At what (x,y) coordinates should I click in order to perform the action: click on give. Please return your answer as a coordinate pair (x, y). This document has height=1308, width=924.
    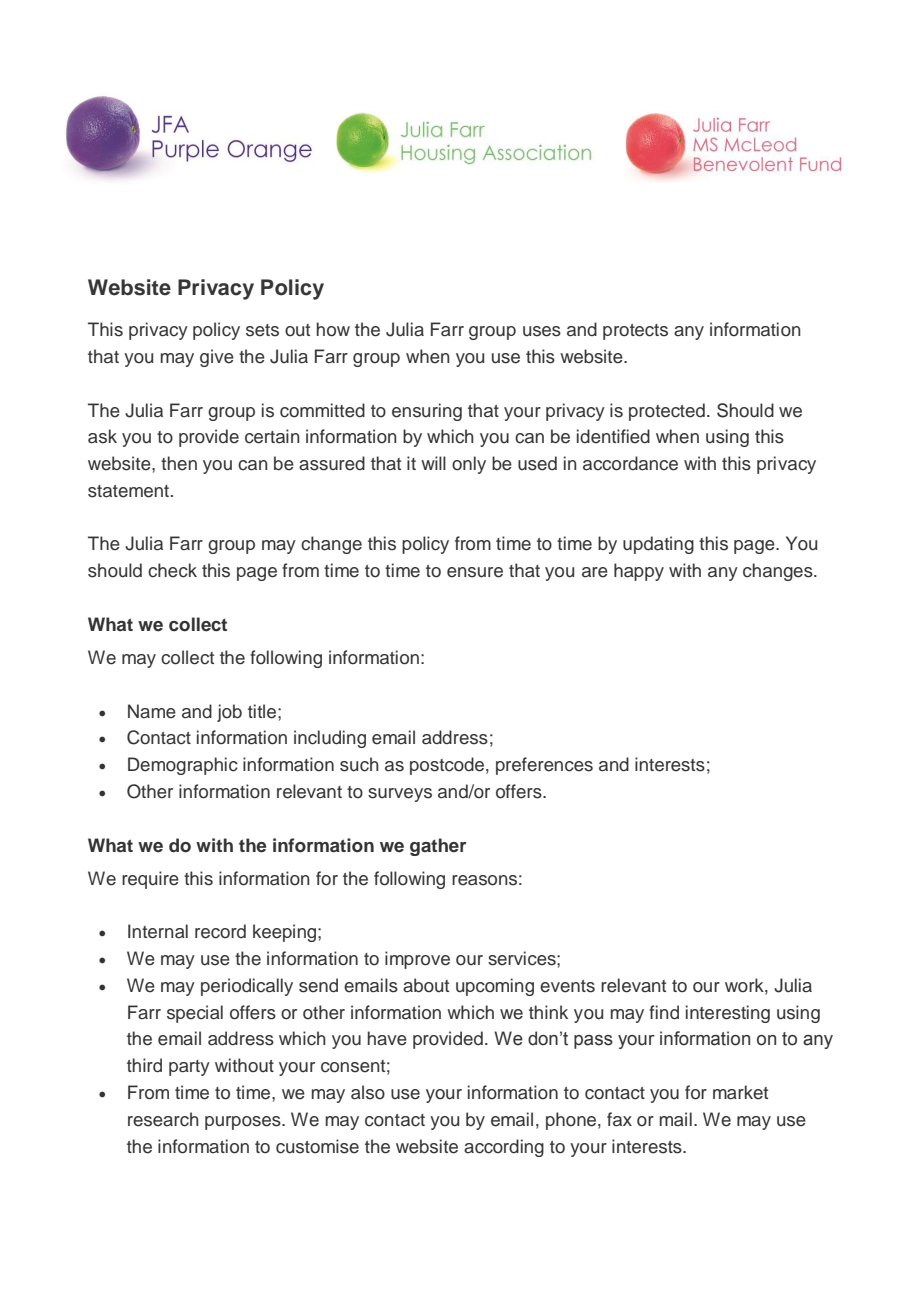
    Looking at the image, I should click on (217, 358).
